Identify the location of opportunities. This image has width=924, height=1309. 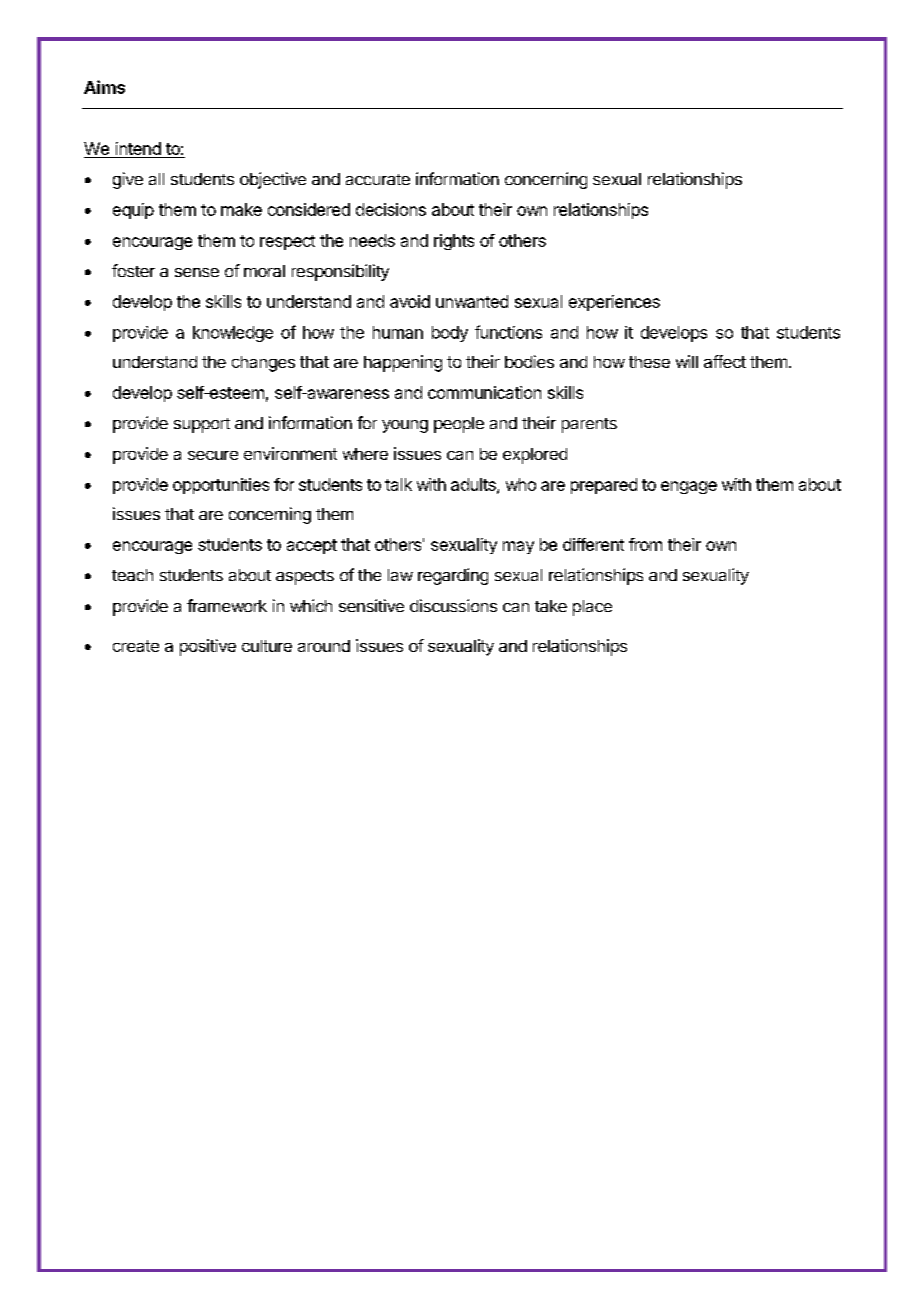
(221, 486).
